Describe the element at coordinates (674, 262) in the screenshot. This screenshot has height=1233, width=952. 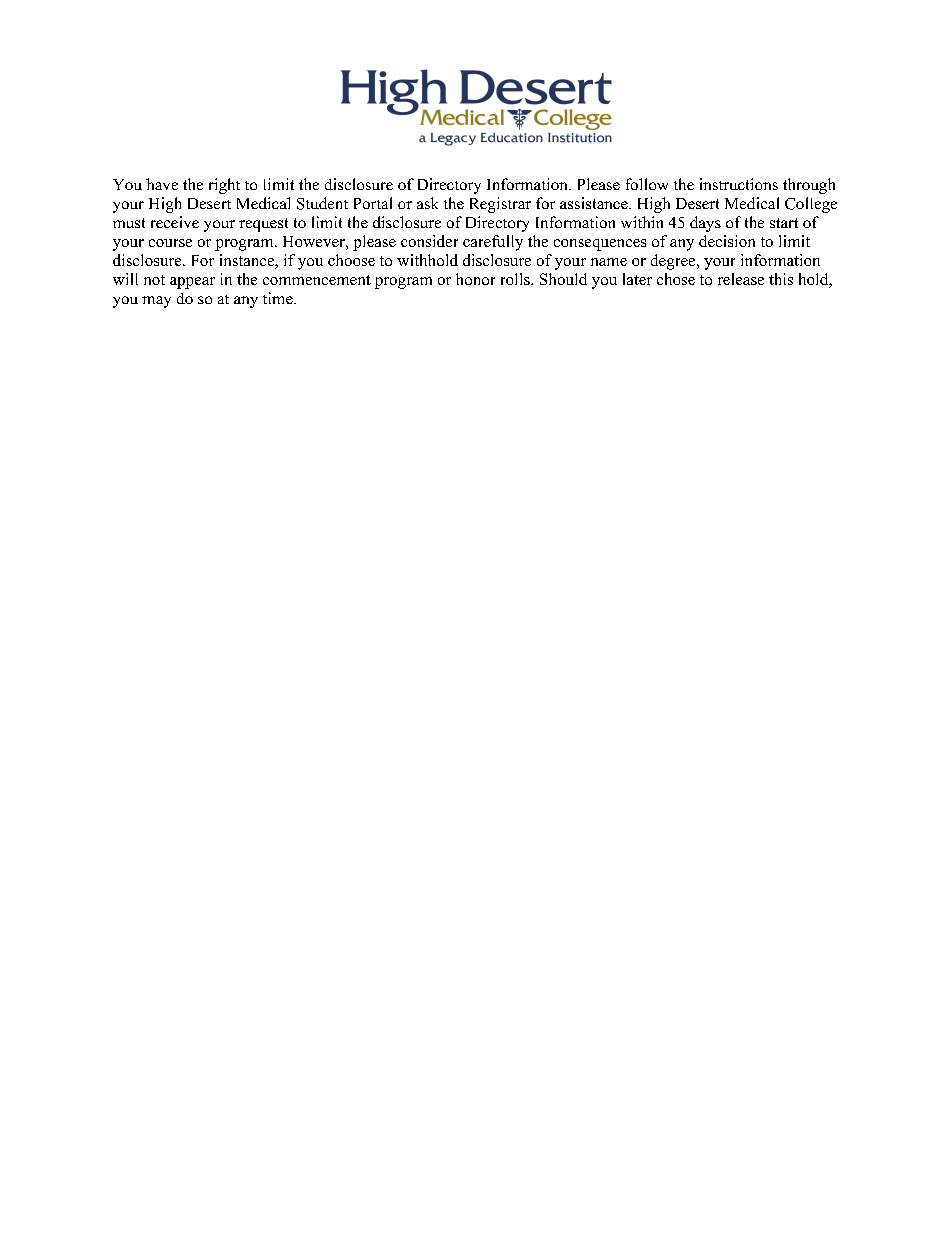
I see `degree` at that location.
